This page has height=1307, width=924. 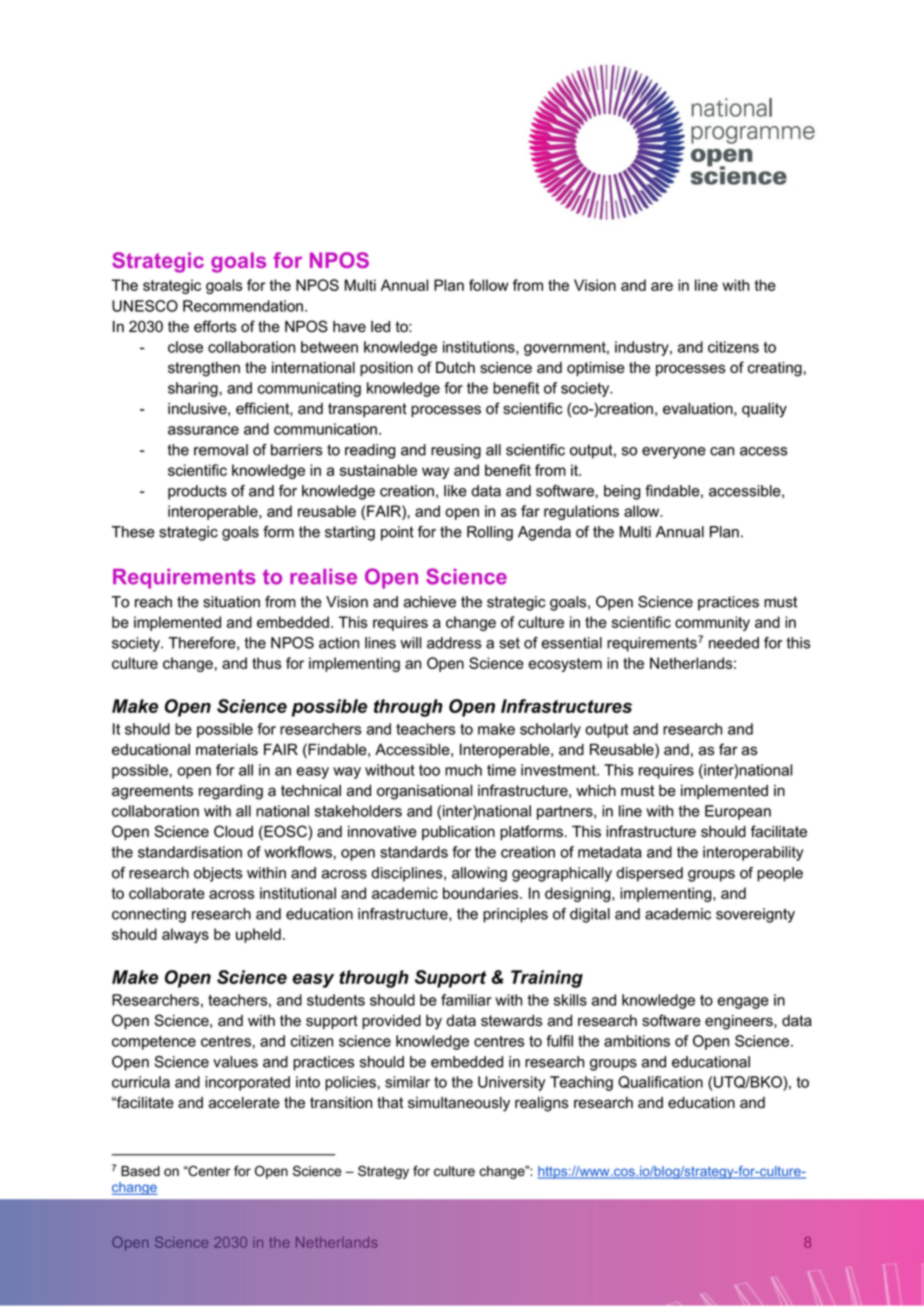 What do you see at coordinates (215, 326) in the page?
I see `efforts` at bounding box center [215, 326].
